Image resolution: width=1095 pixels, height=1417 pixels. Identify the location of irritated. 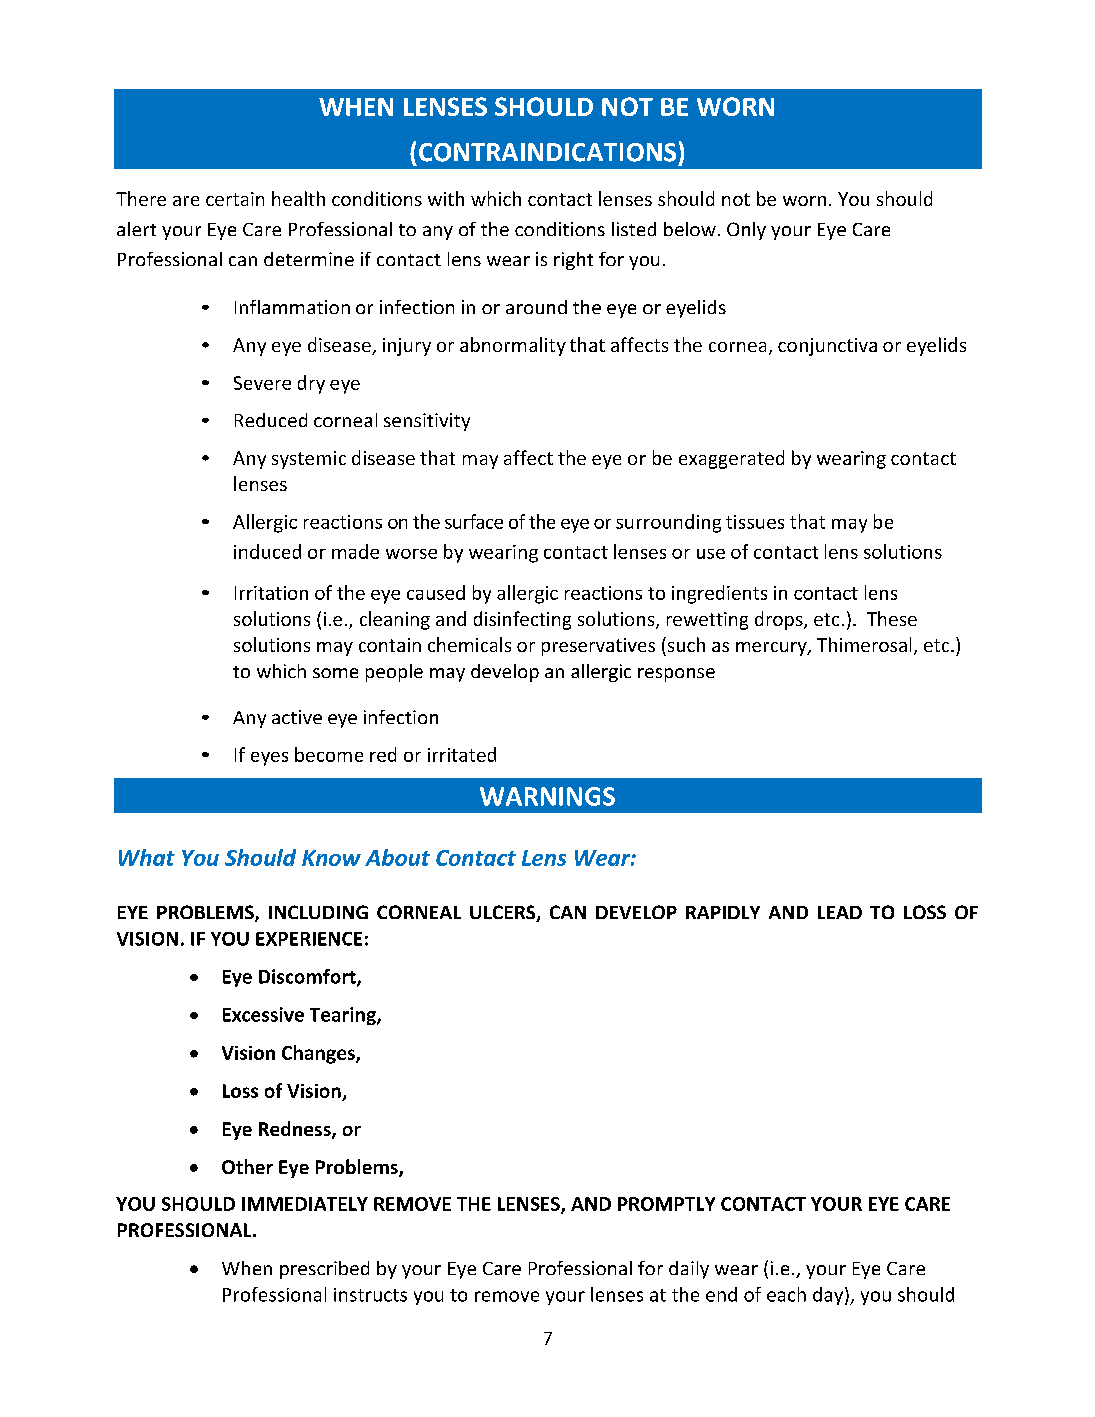
(462, 754).
